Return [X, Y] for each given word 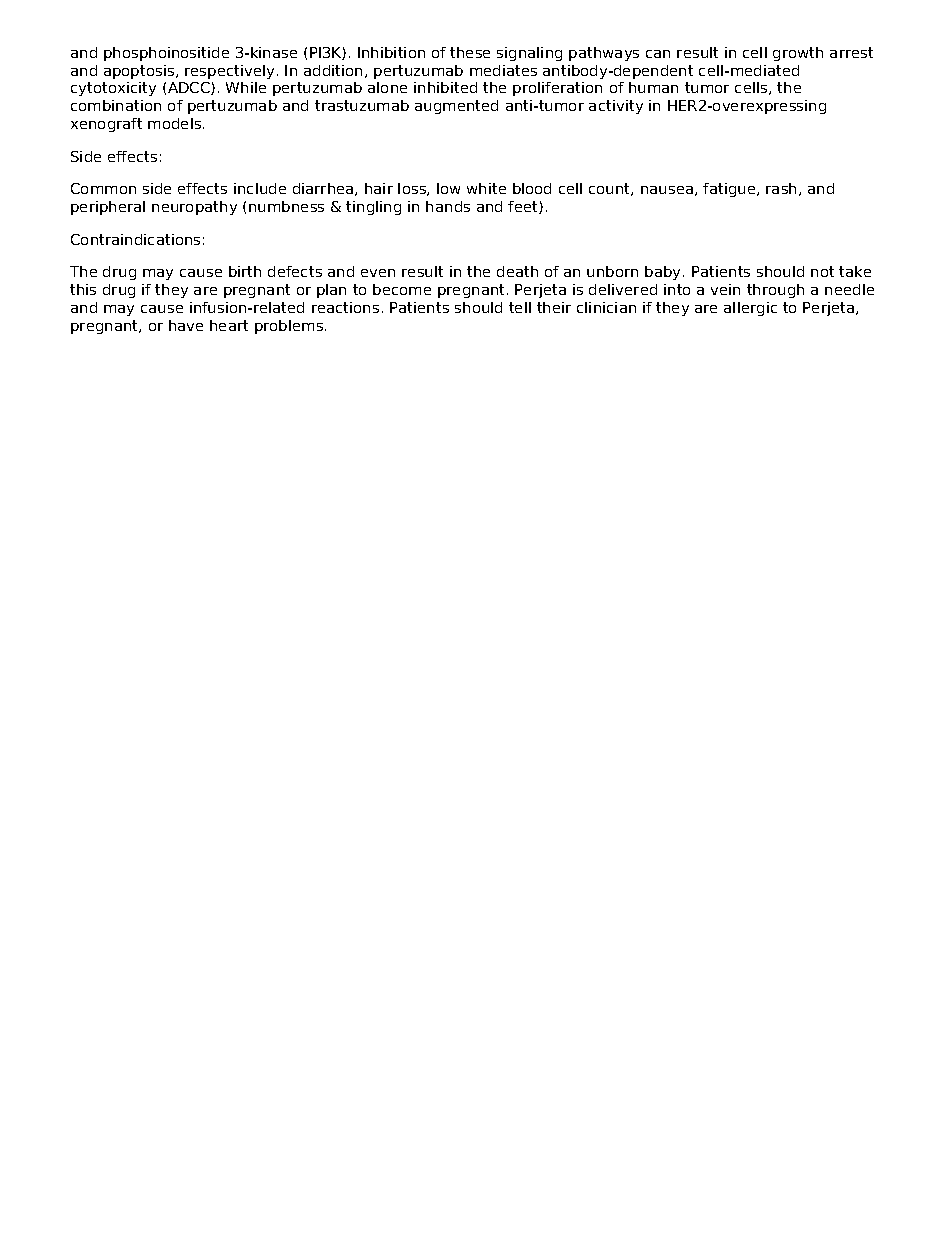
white [486, 188]
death [517, 271]
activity [616, 107]
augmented [456, 107]
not [822, 271]
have [186, 325]
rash [783, 189]
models [176, 123]
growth [798, 54]
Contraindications [135, 239]
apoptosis [140, 72]
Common [103, 188]
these [470, 52]
